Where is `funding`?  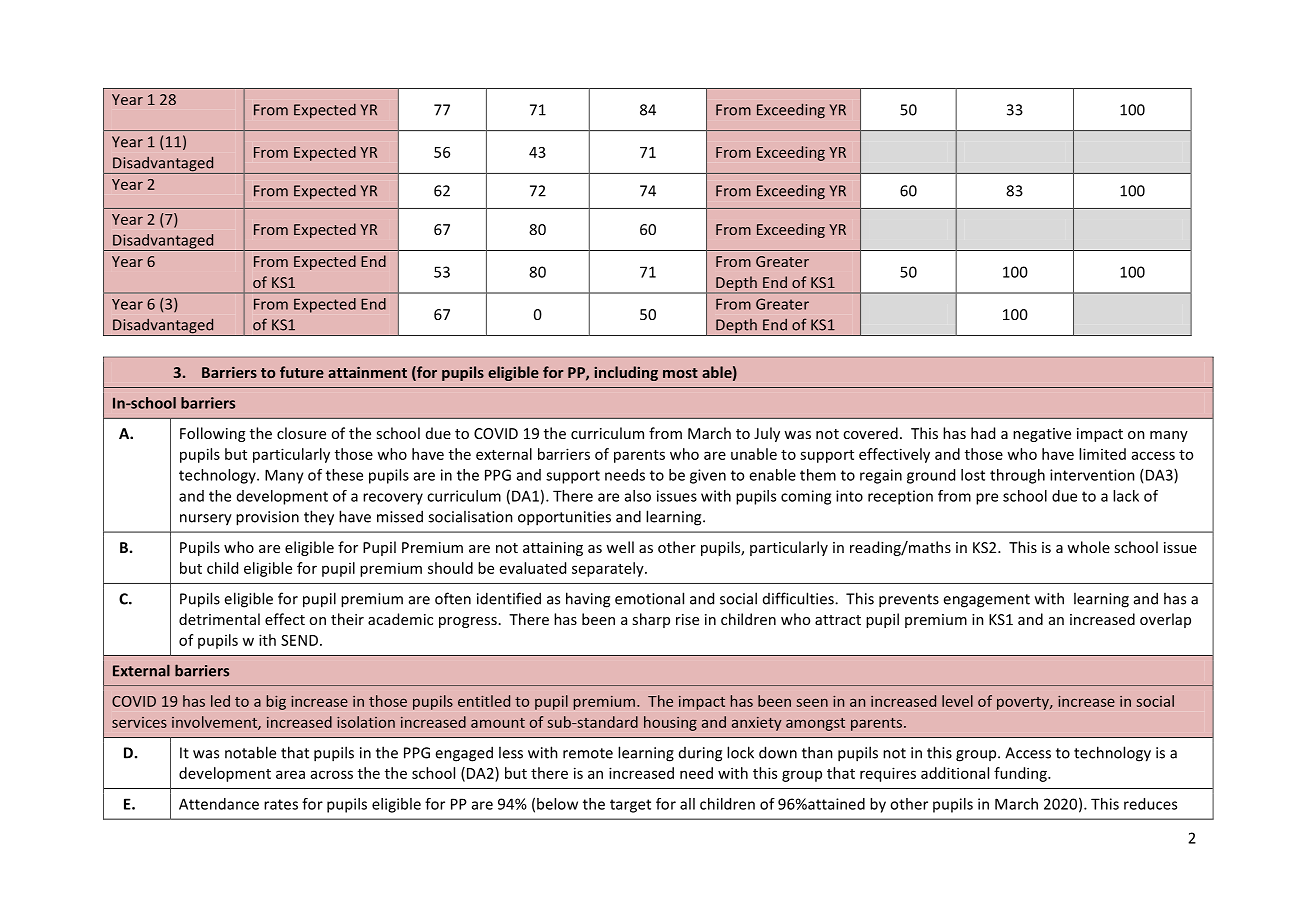
funding is located at coordinates (1021, 774).
